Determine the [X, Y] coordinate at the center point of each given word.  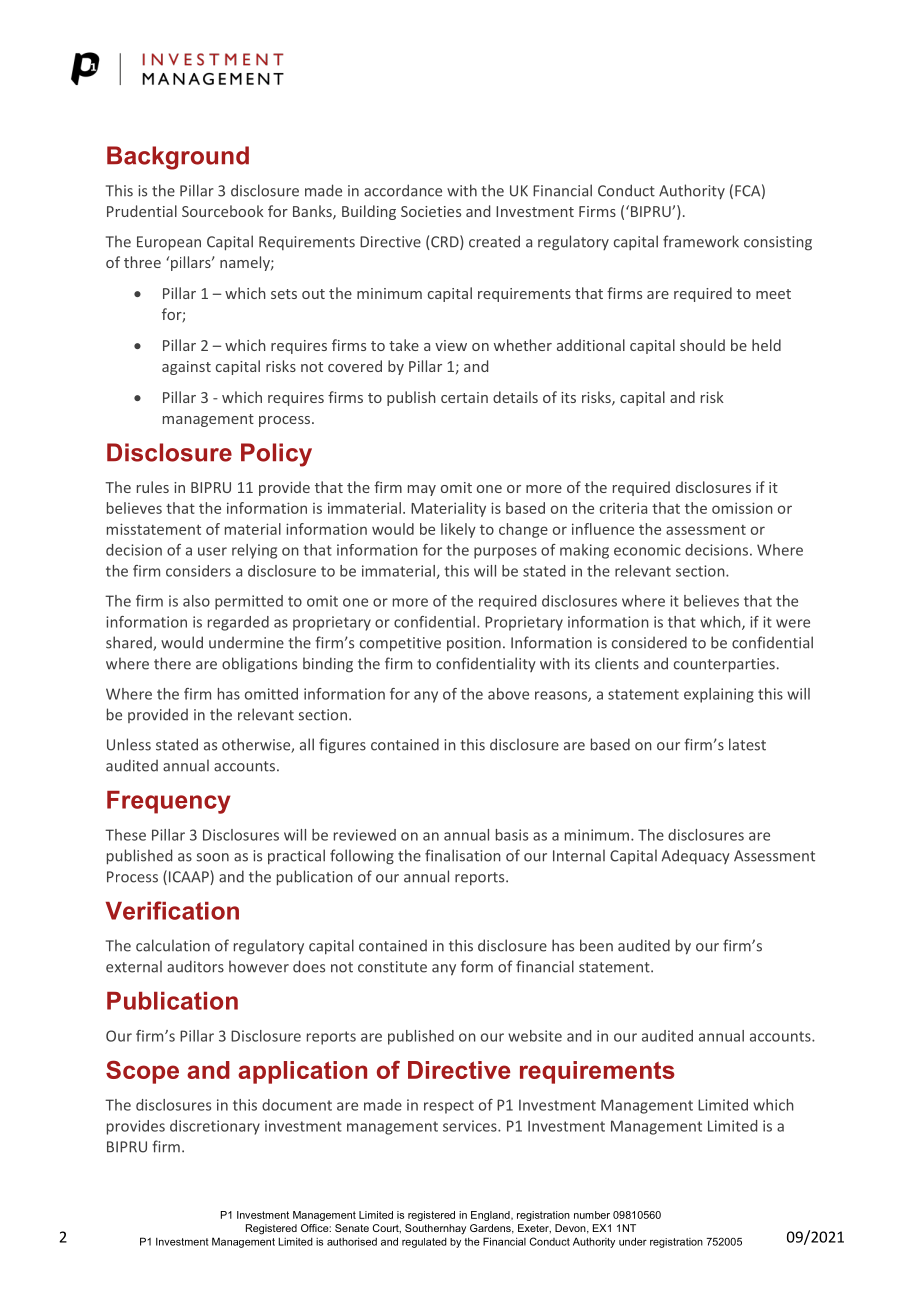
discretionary [215, 1127]
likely [458, 530]
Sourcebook [223, 211]
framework [701, 241]
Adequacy [695, 856]
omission [742, 508]
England [491, 1216]
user [212, 551]
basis [512, 835]
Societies [431, 211]
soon [213, 857]
